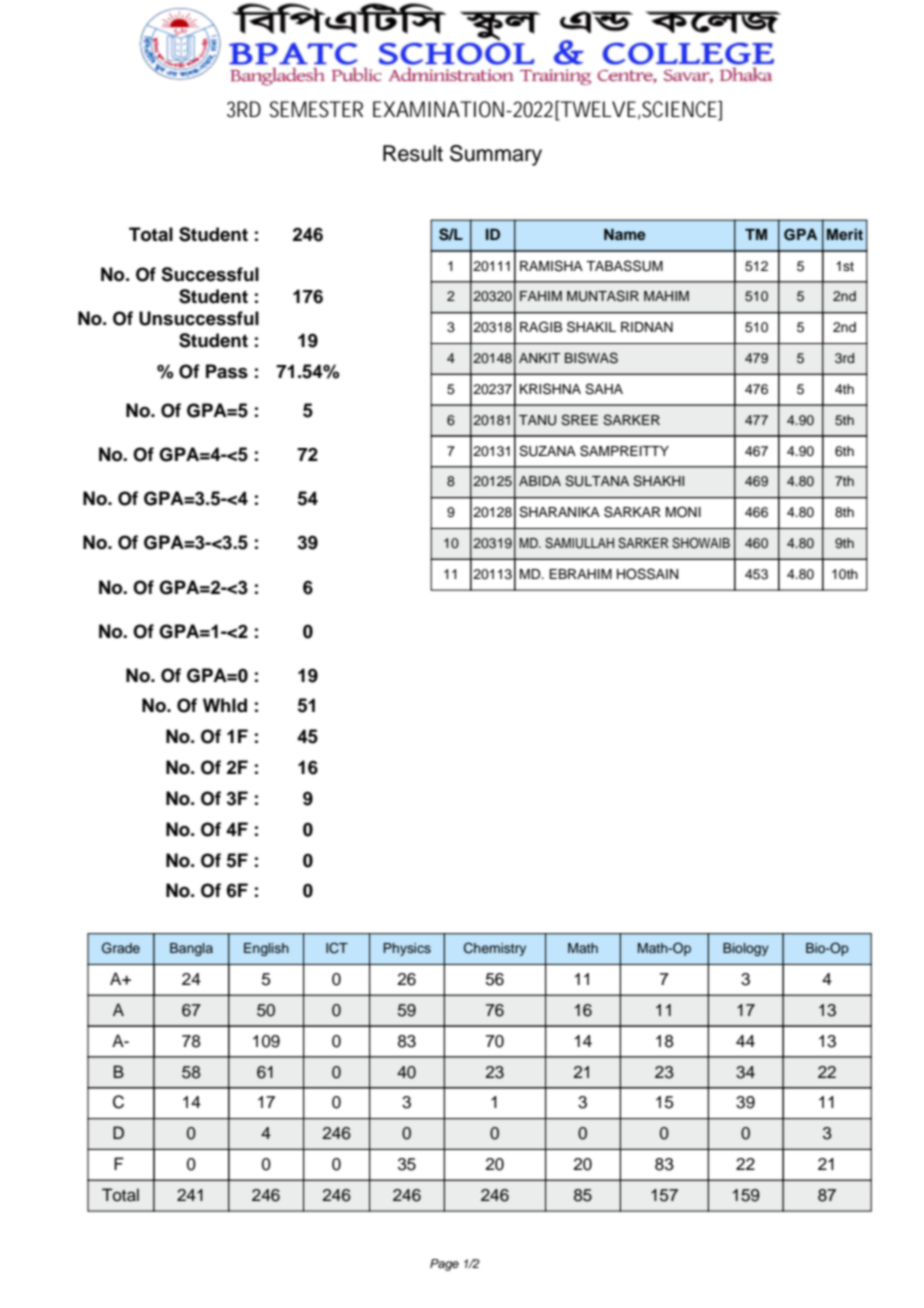 The image size is (924, 1308). I want to click on KRISHNA, so click(550, 389).
